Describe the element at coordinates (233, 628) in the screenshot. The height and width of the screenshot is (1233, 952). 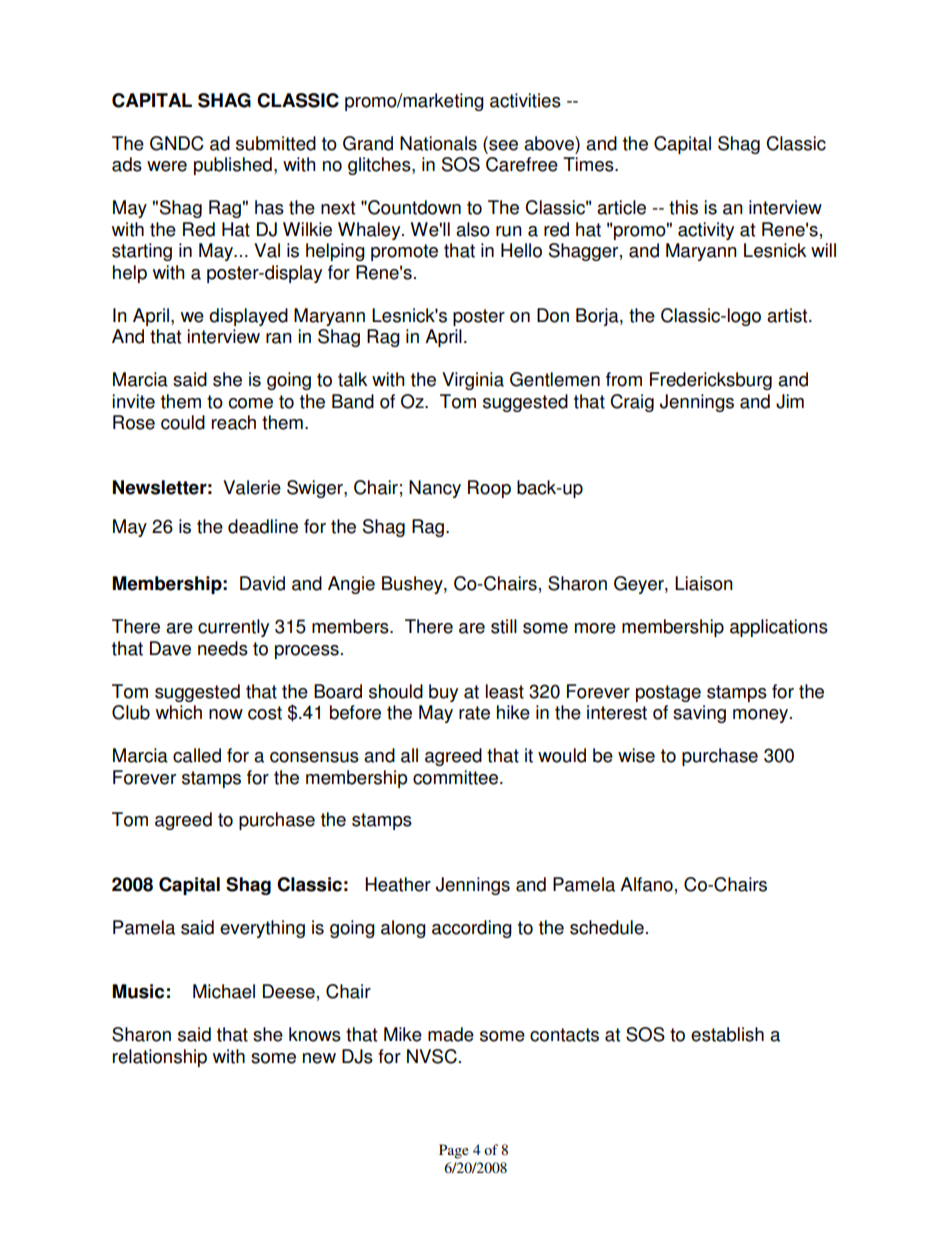
I see `currently` at that location.
